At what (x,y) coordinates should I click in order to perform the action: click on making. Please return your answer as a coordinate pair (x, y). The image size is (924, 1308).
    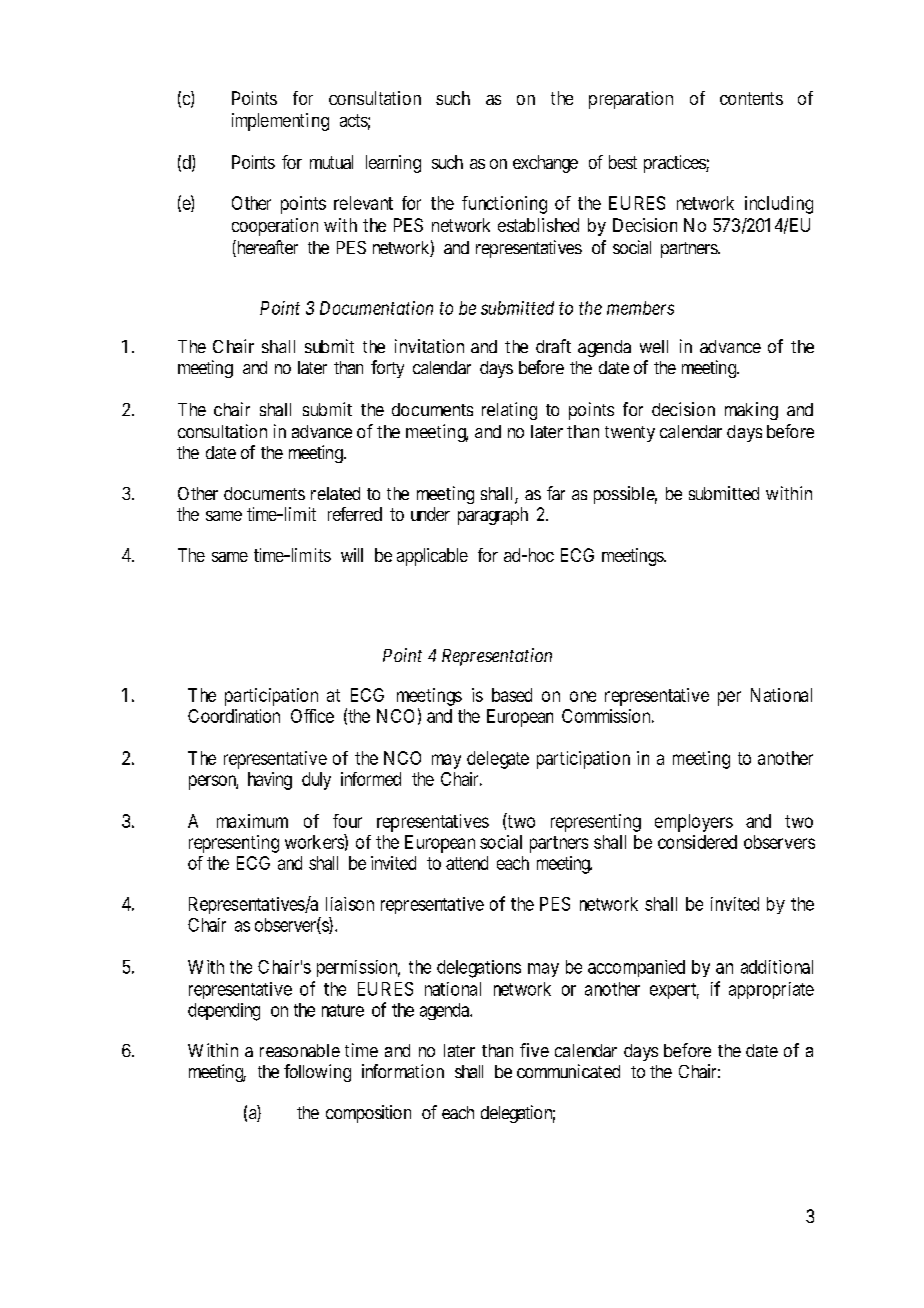
    Looking at the image, I should click on (751, 411).
